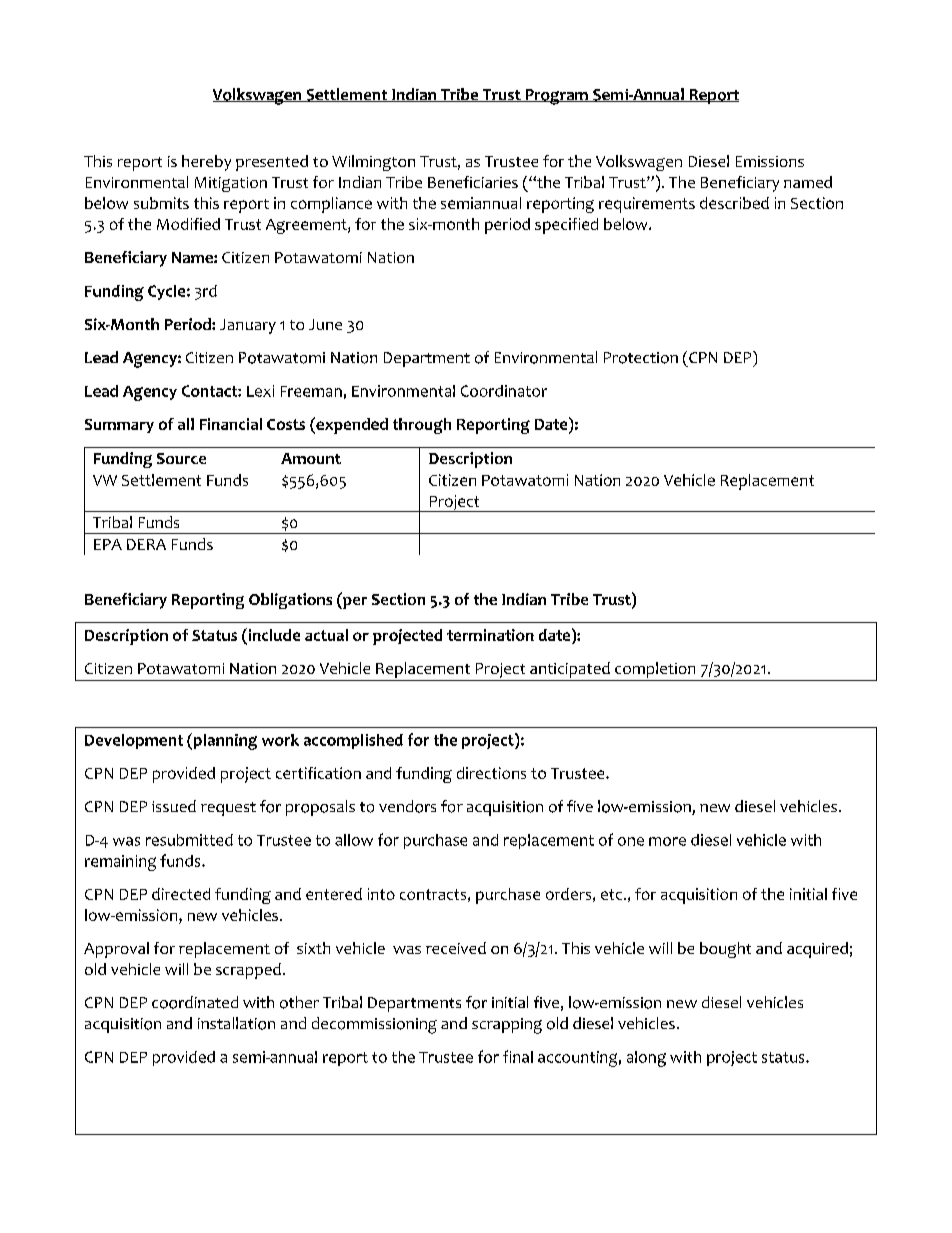 The height and width of the screenshot is (1233, 952). Describe the element at coordinates (181, 458) in the screenshot. I see `Source` at that location.
